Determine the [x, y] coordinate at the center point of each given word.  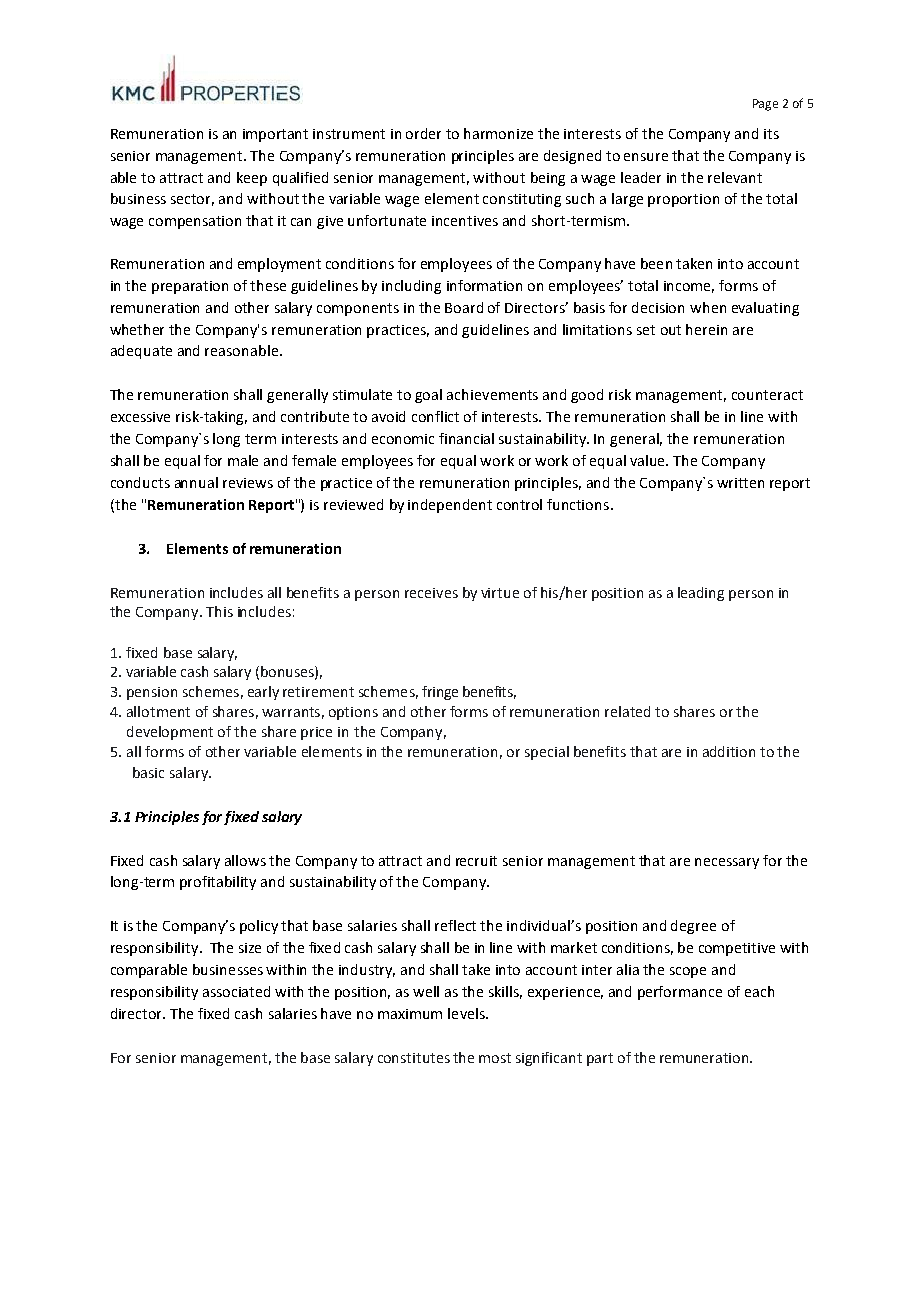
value [649, 460]
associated [236, 991]
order [423, 133]
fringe [440, 693]
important [275, 135]
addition [729, 751]
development [170, 733]
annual [196, 482]
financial [466, 438]
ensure [646, 157]
